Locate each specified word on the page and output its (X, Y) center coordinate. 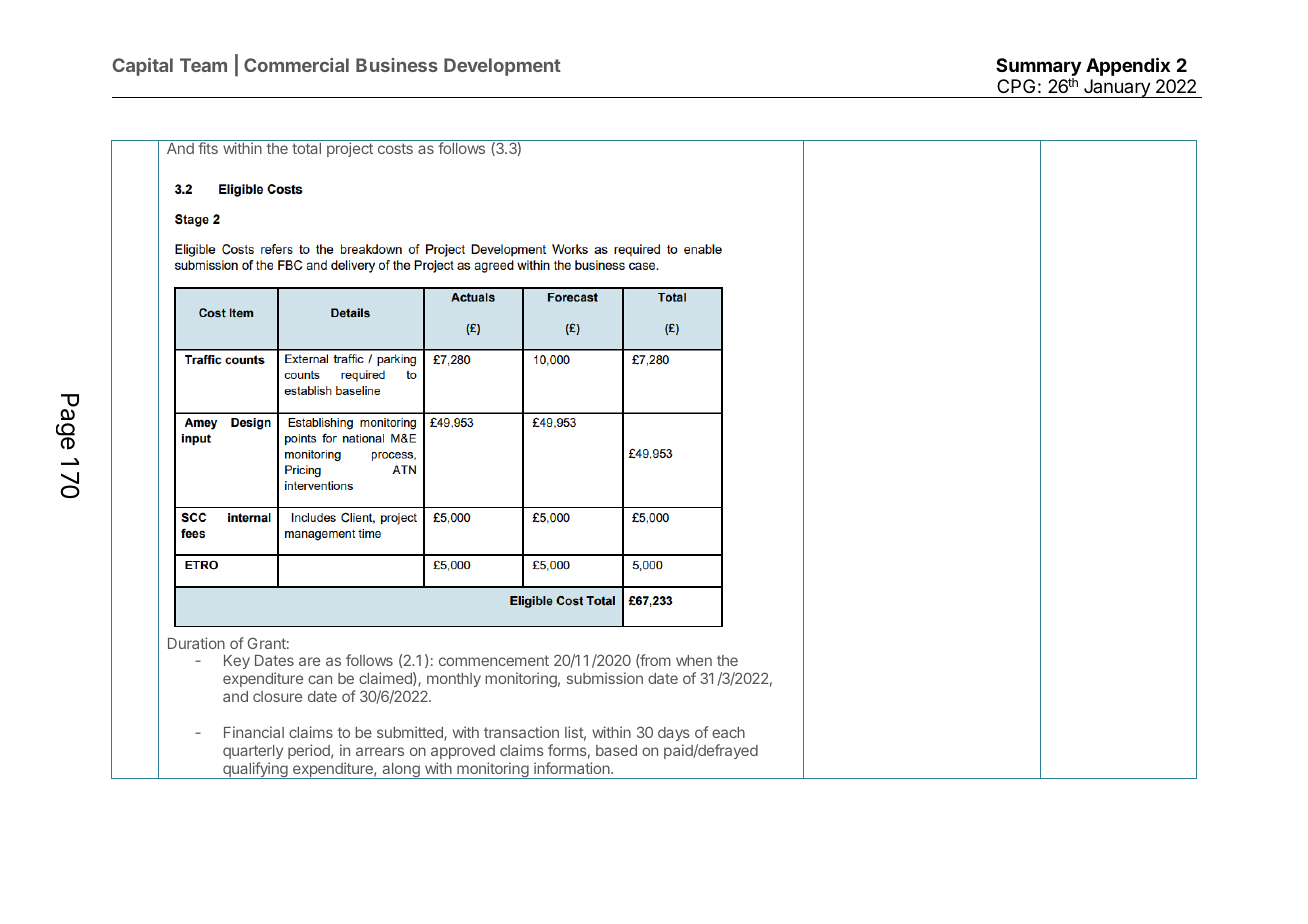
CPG (1016, 86)
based (616, 750)
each (728, 732)
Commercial (296, 65)
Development (502, 67)
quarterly (253, 752)
